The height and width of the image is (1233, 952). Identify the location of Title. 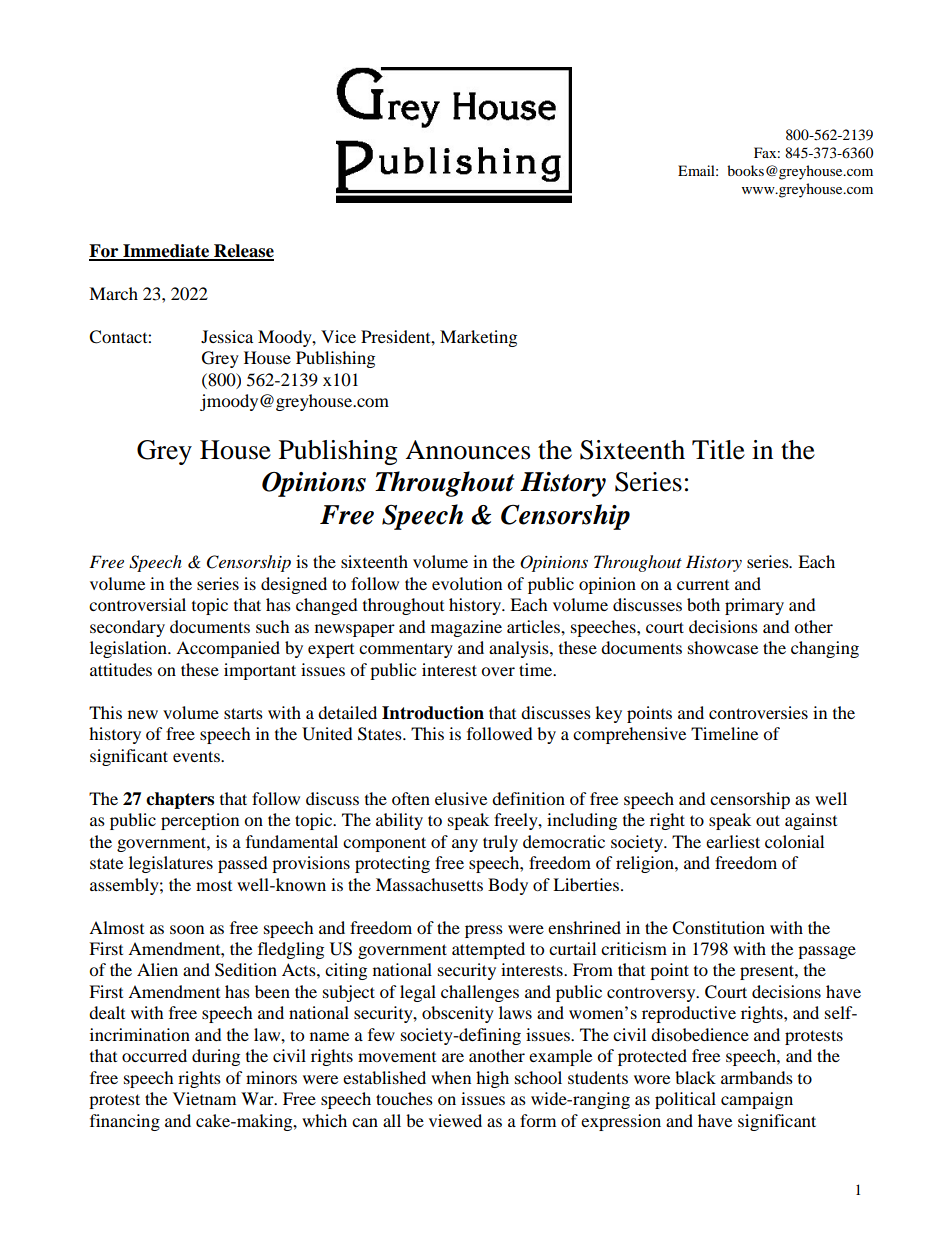
(718, 450).
